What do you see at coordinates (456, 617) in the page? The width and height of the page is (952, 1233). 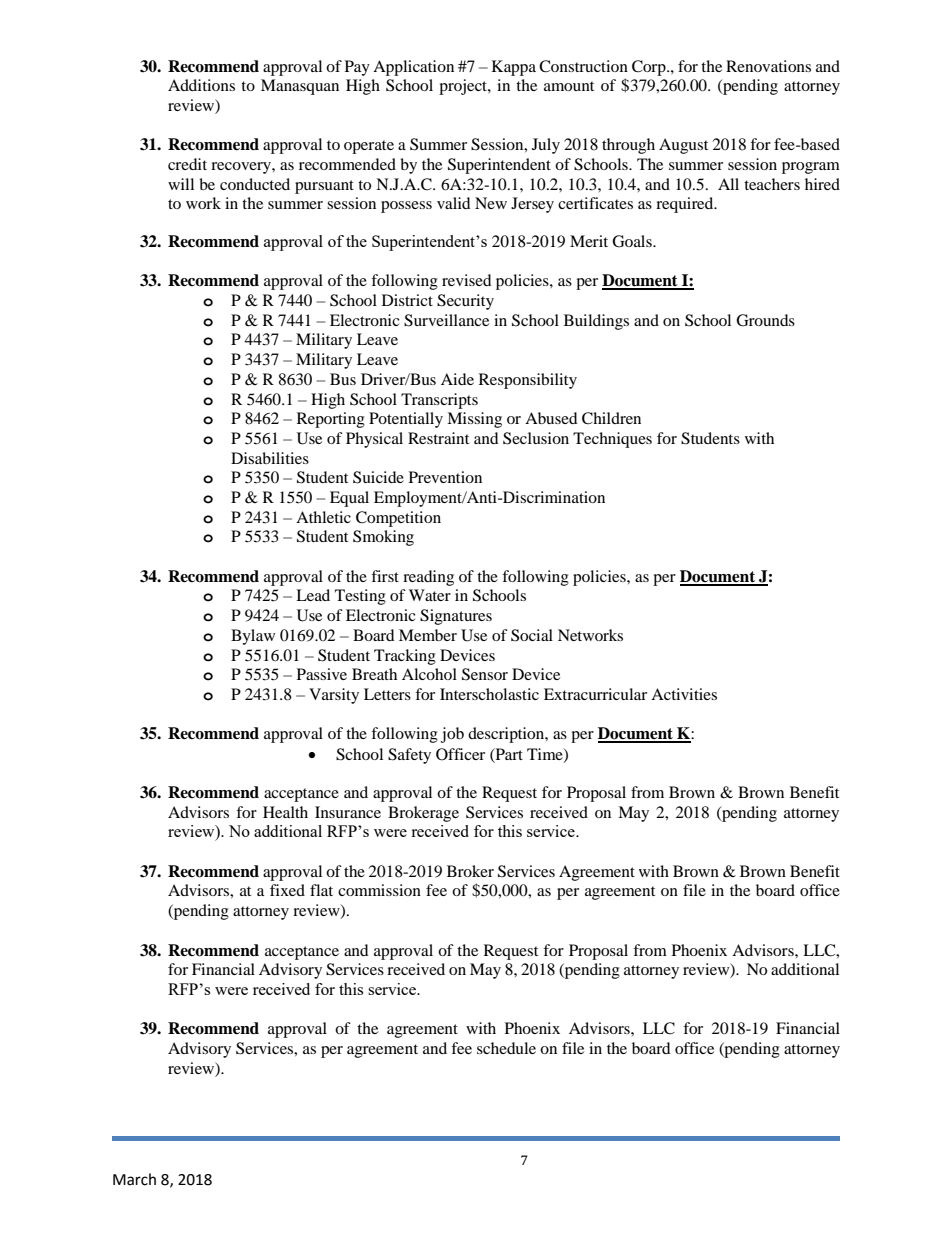 I see `Signatures` at bounding box center [456, 617].
